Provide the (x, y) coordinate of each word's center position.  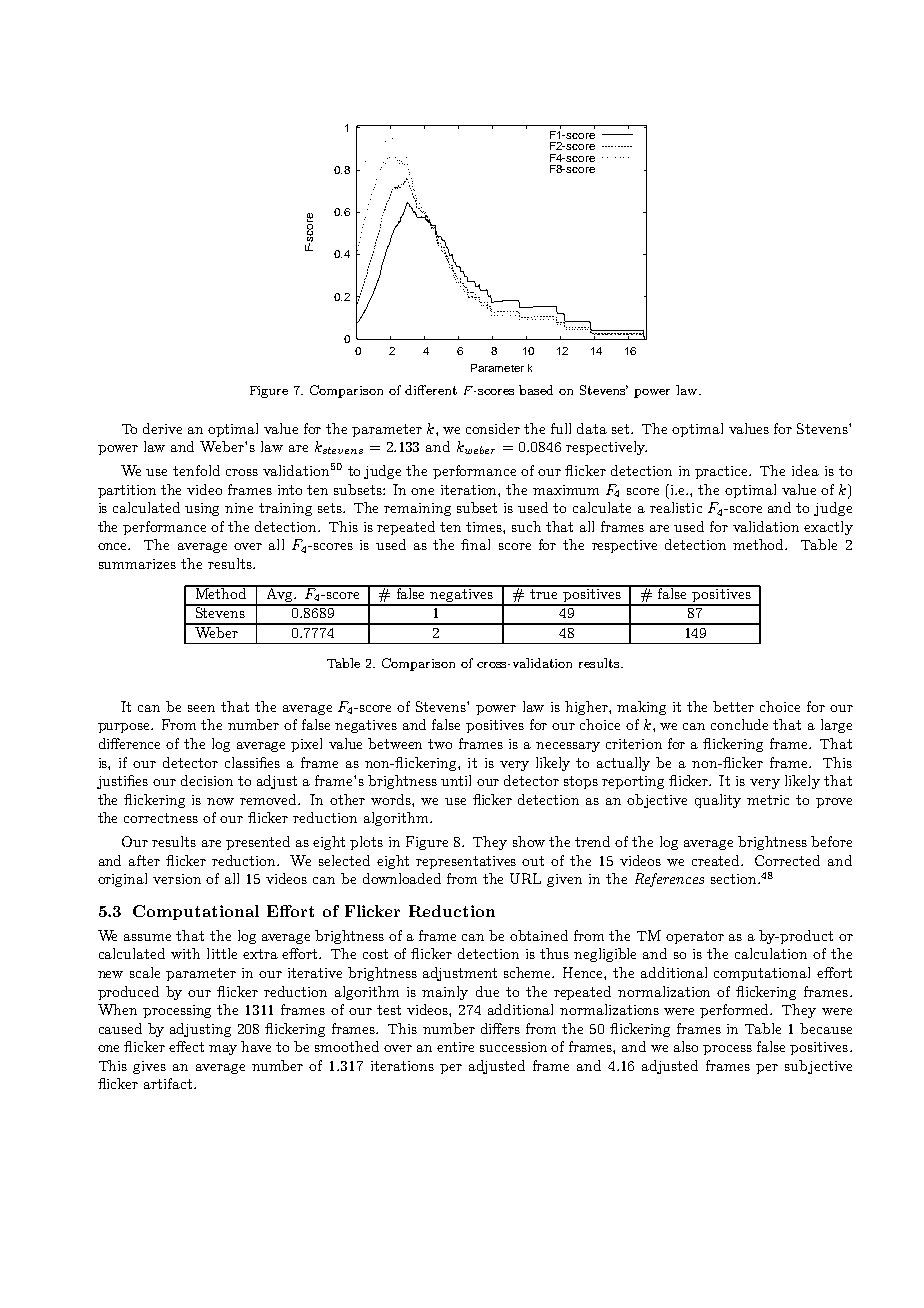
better (733, 706)
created (717, 860)
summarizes (137, 564)
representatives (466, 862)
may (223, 1050)
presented (258, 843)
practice (723, 472)
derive (162, 428)
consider (493, 428)
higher (587, 708)
